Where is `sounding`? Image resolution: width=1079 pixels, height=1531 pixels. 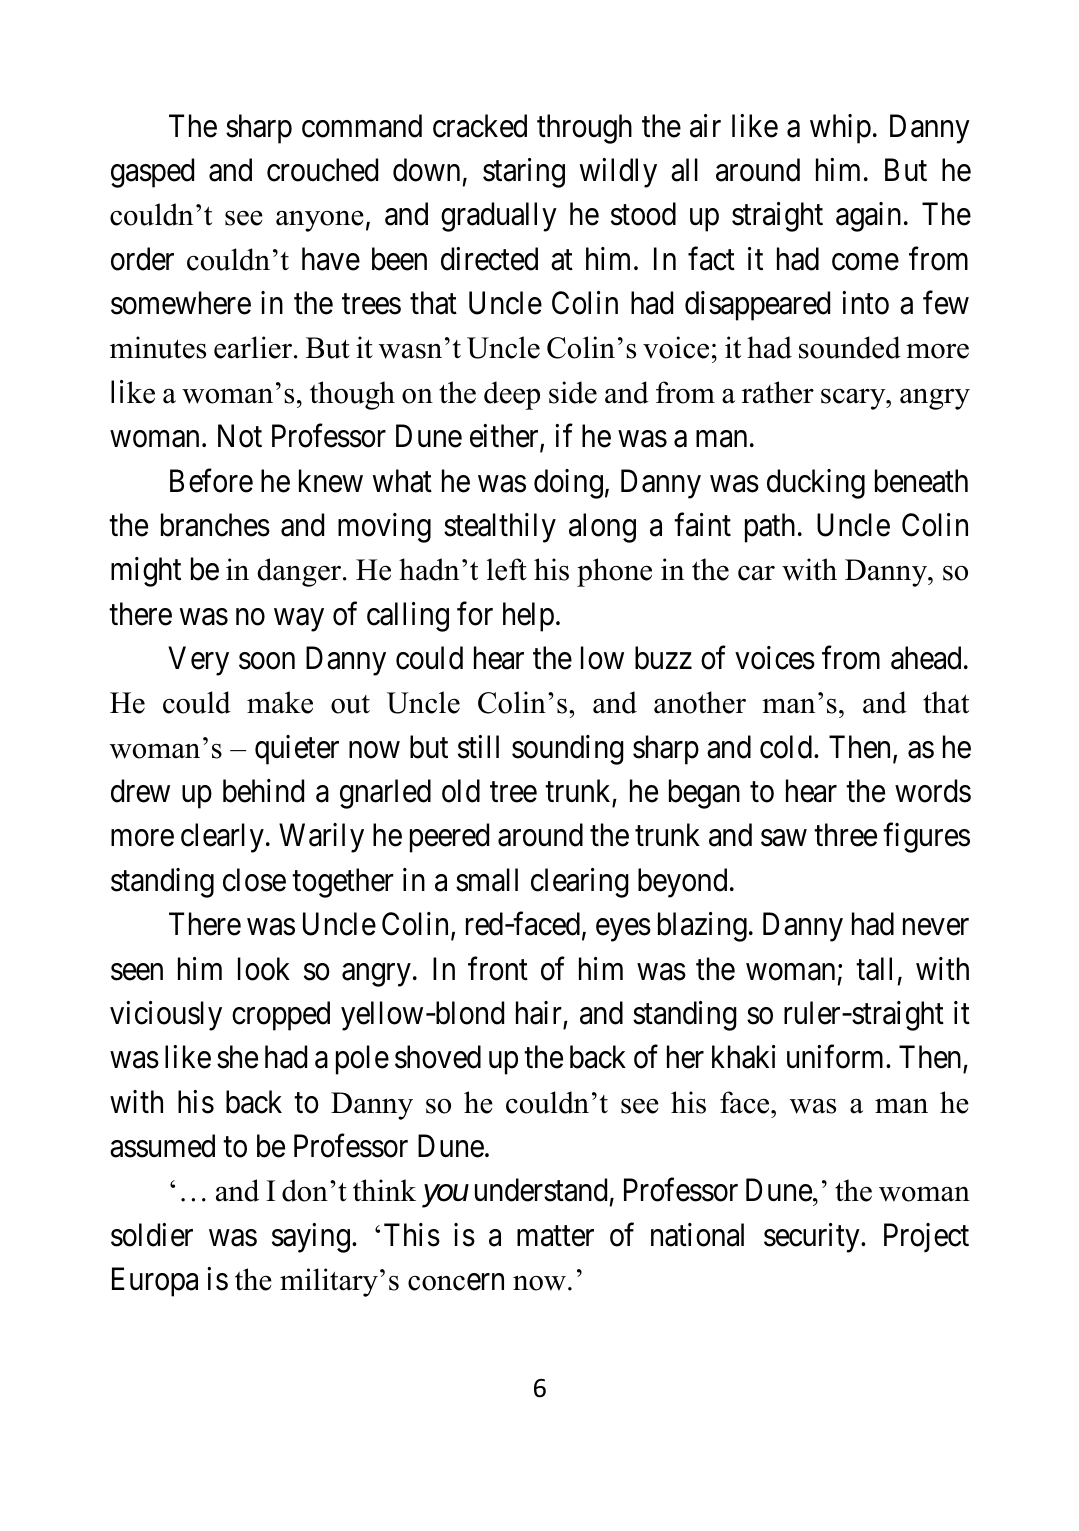 sounding is located at coordinates (568, 750).
